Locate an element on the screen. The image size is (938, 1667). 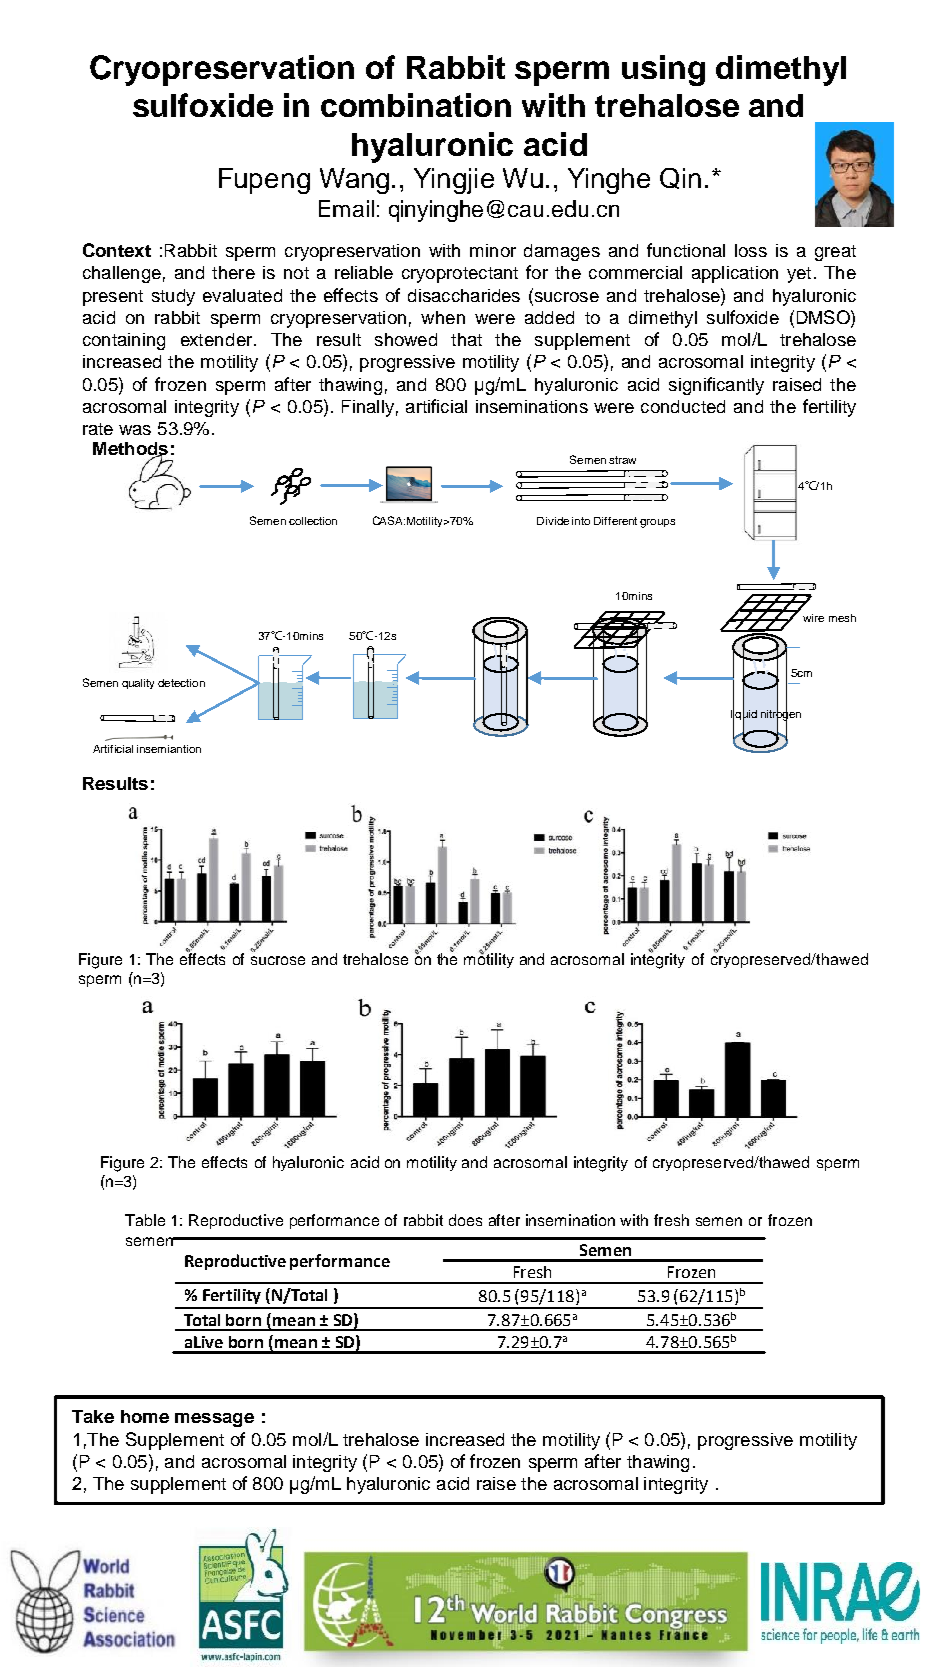
groups is located at coordinates (657, 523).
